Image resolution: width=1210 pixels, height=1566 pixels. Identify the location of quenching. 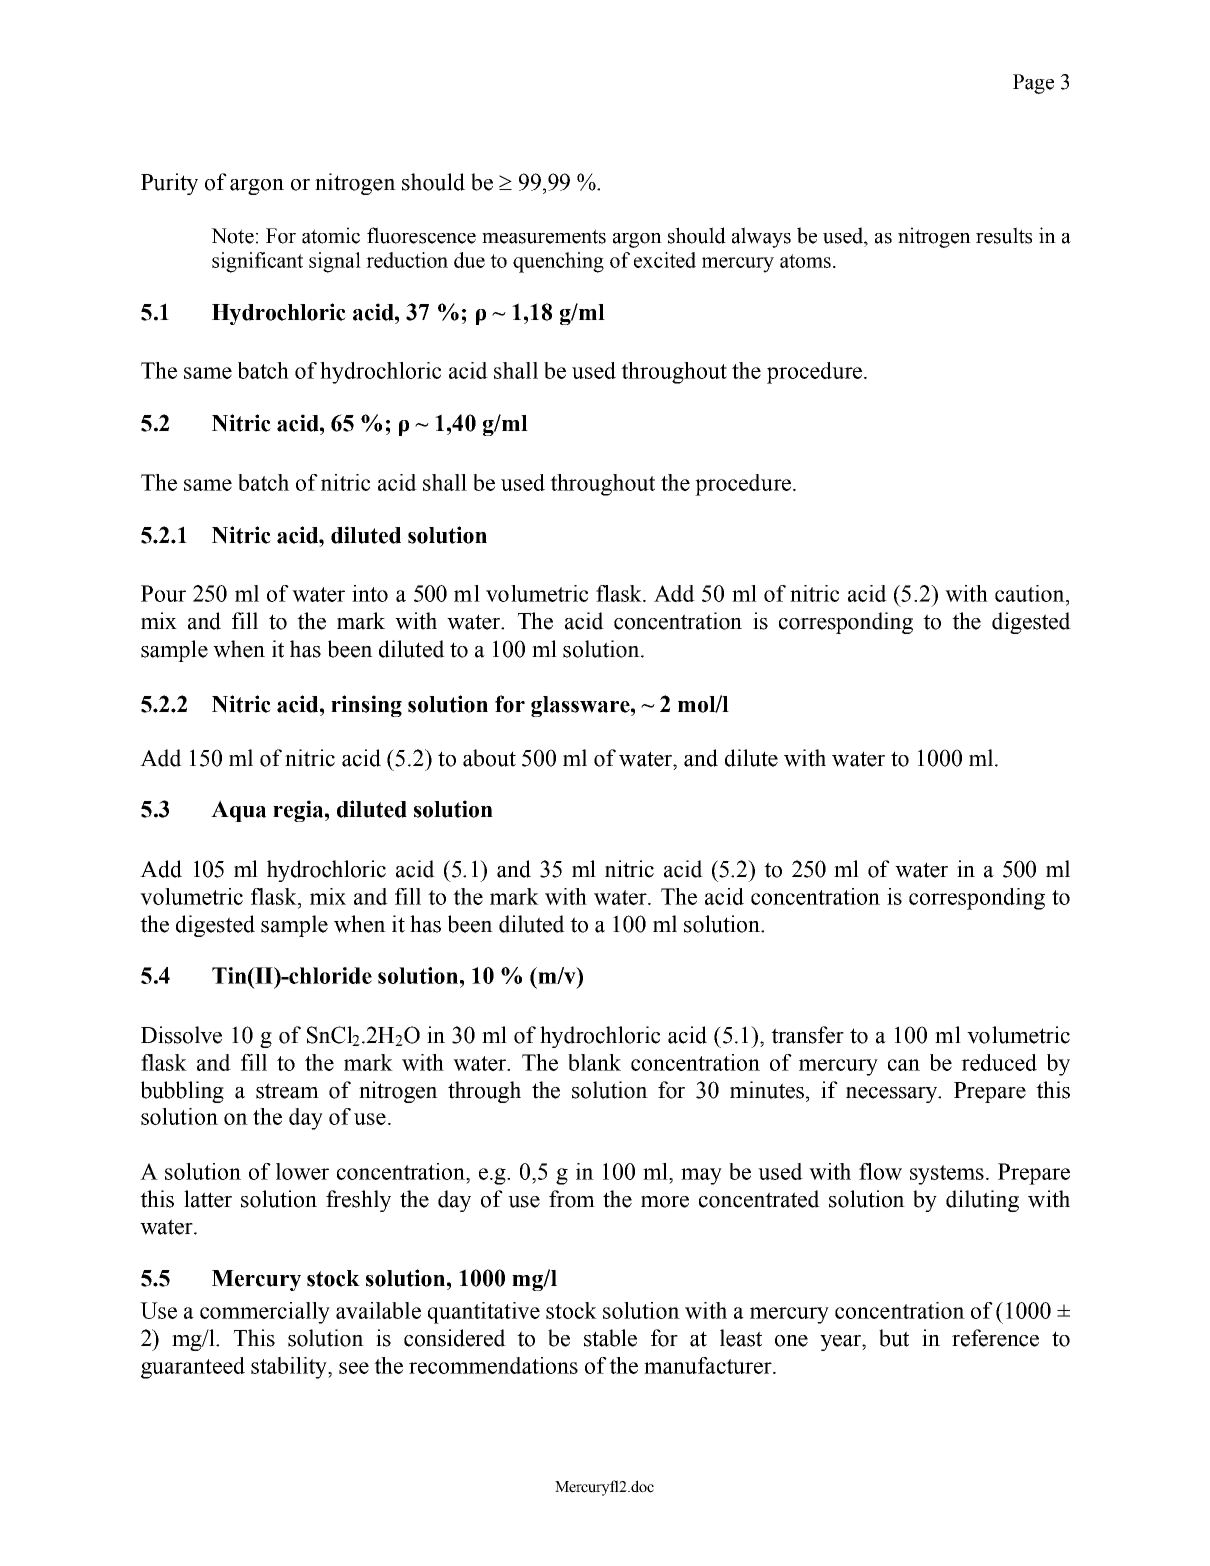
(558, 262).
